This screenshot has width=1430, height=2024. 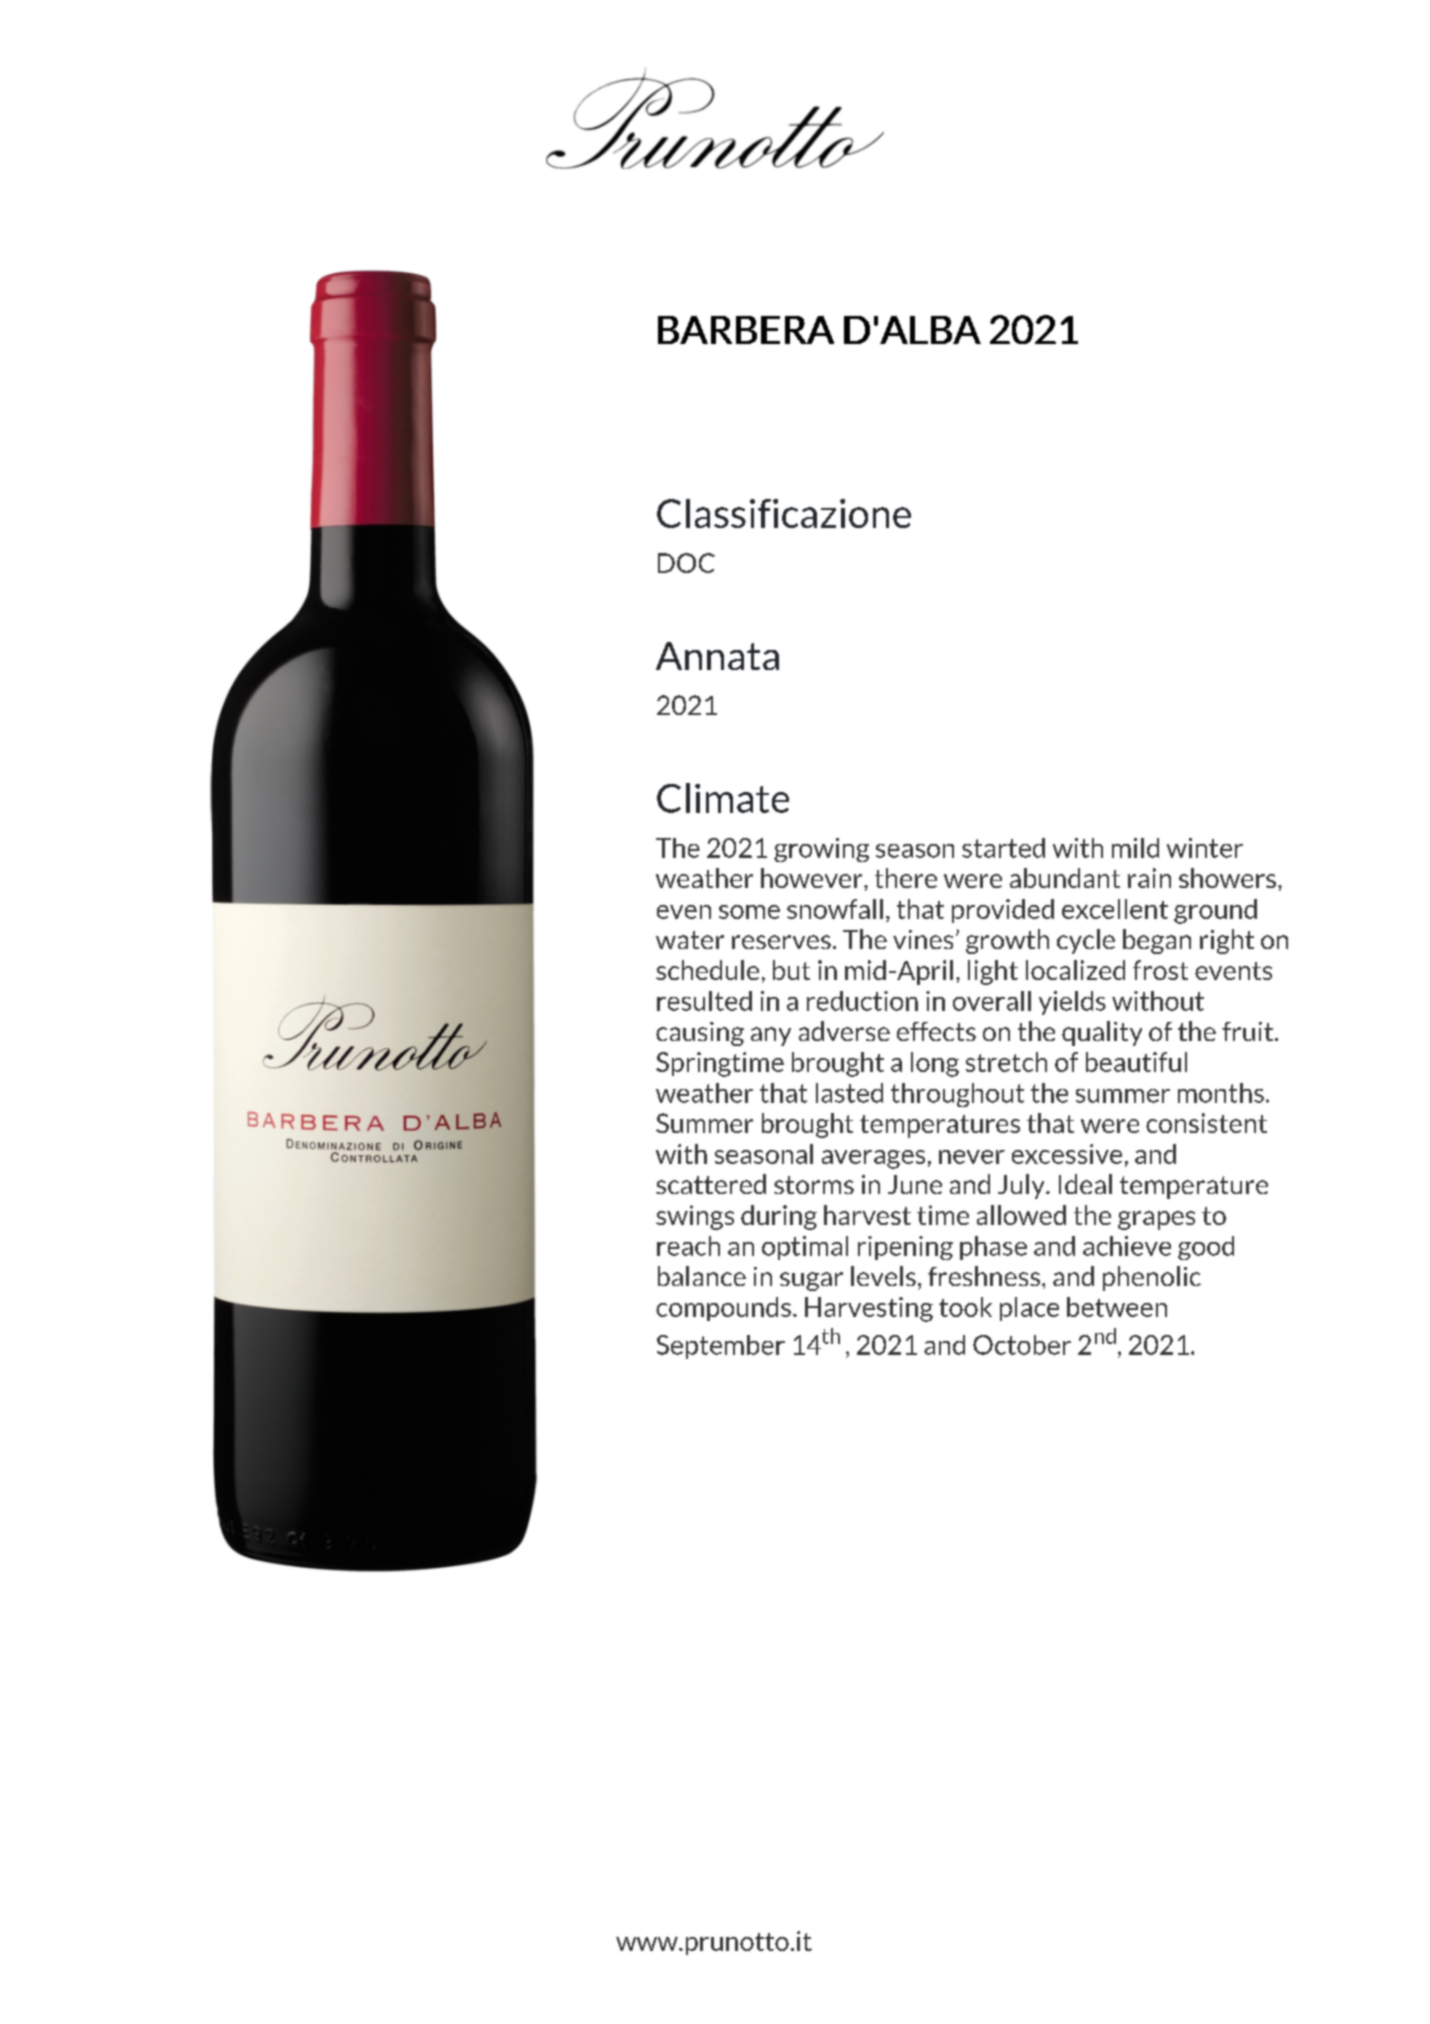 What do you see at coordinates (906, 878) in the screenshot?
I see `there` at bounding box center [906, 878].
